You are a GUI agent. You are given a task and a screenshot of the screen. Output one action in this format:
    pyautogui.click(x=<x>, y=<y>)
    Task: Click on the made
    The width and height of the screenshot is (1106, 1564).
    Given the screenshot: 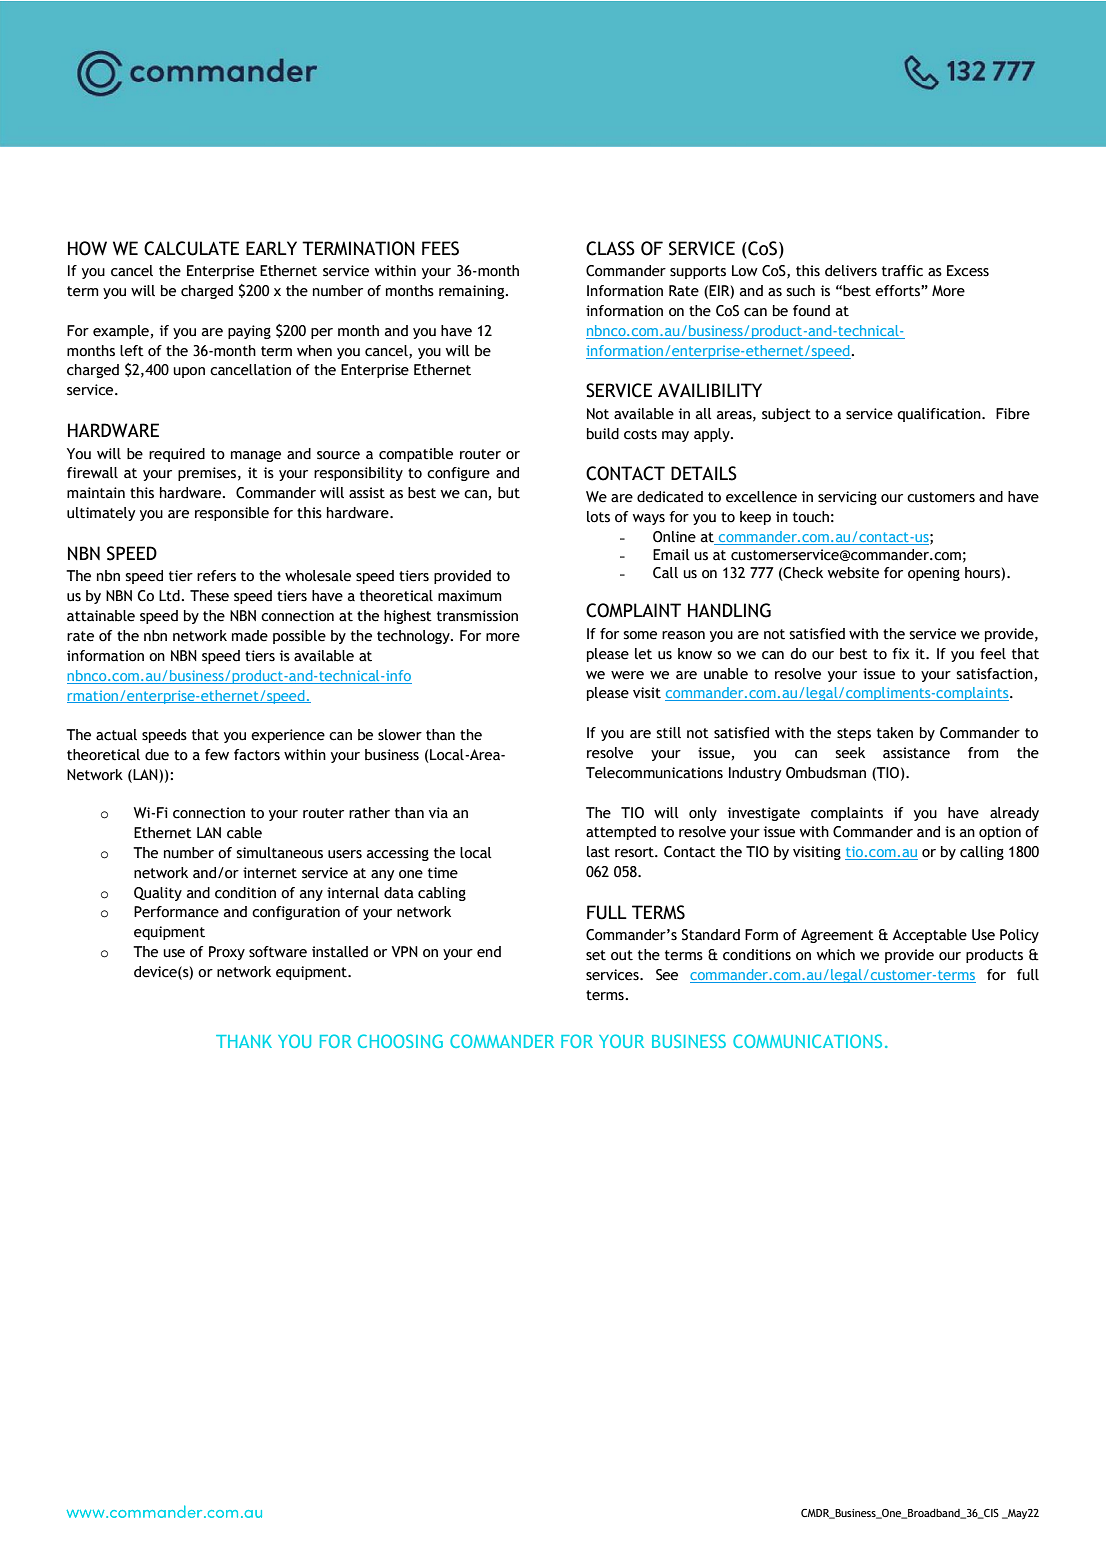 What is the action you would take?
    pyautogui.click(x=250, y=636)
